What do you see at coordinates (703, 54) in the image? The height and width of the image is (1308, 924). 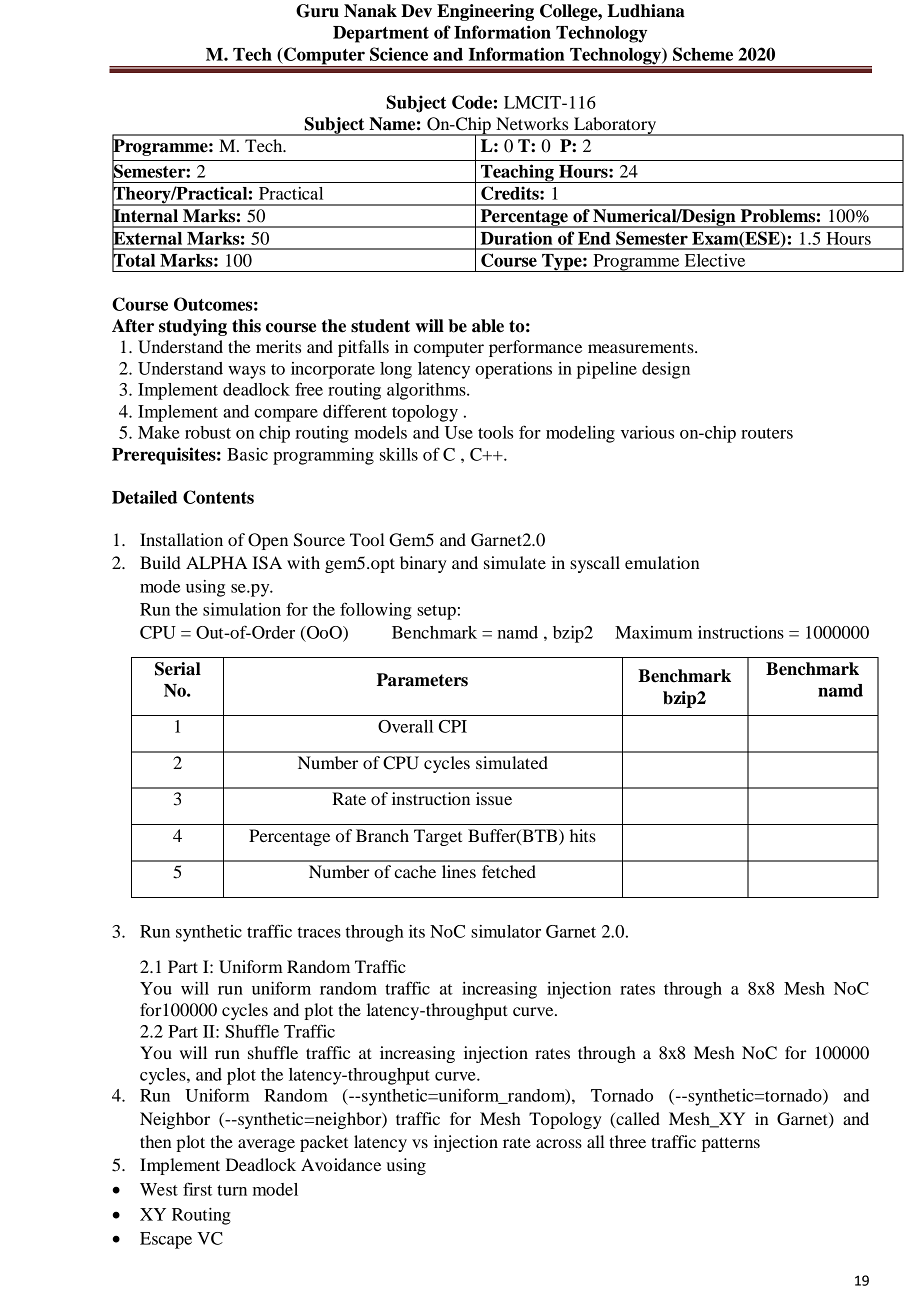 I see `Scheme` at bounding box center [703, 54].
